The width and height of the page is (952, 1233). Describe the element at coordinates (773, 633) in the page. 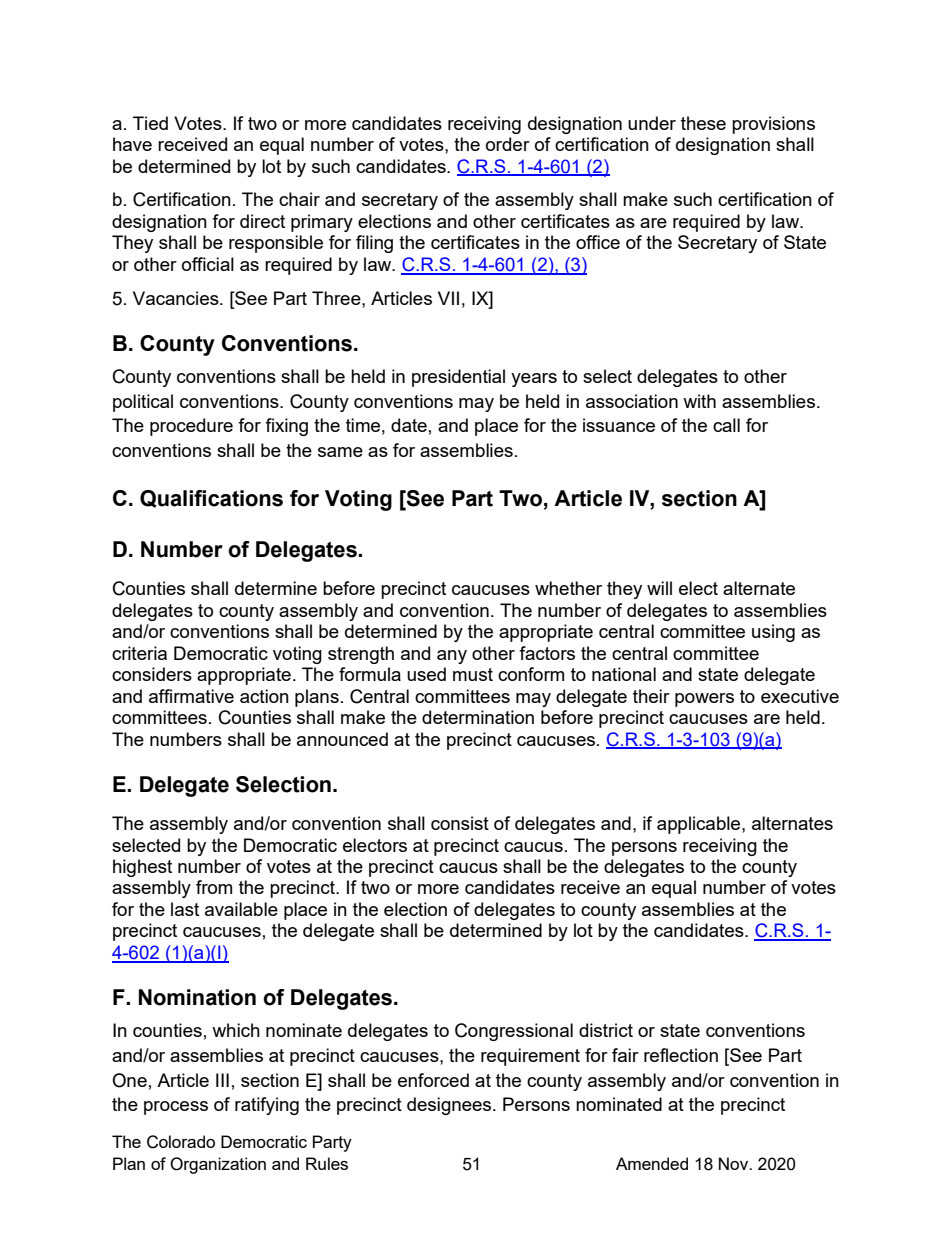

I see `using` at that location.
